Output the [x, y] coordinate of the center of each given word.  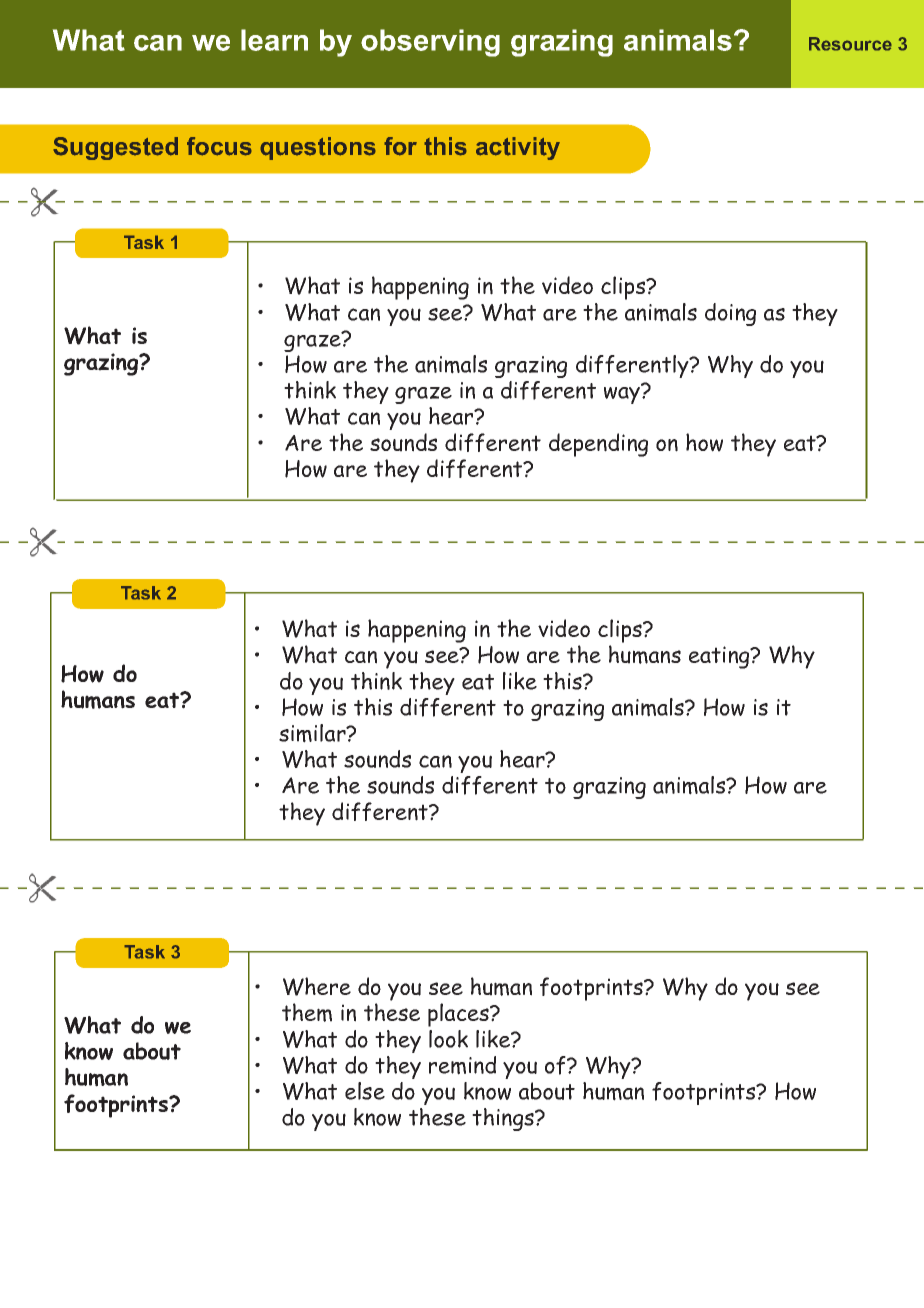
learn [274, 40]
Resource [850, 44]
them [307, 1012]
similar [313, 733]
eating [720, 657]
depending [598, 445]
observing [430, 43]
